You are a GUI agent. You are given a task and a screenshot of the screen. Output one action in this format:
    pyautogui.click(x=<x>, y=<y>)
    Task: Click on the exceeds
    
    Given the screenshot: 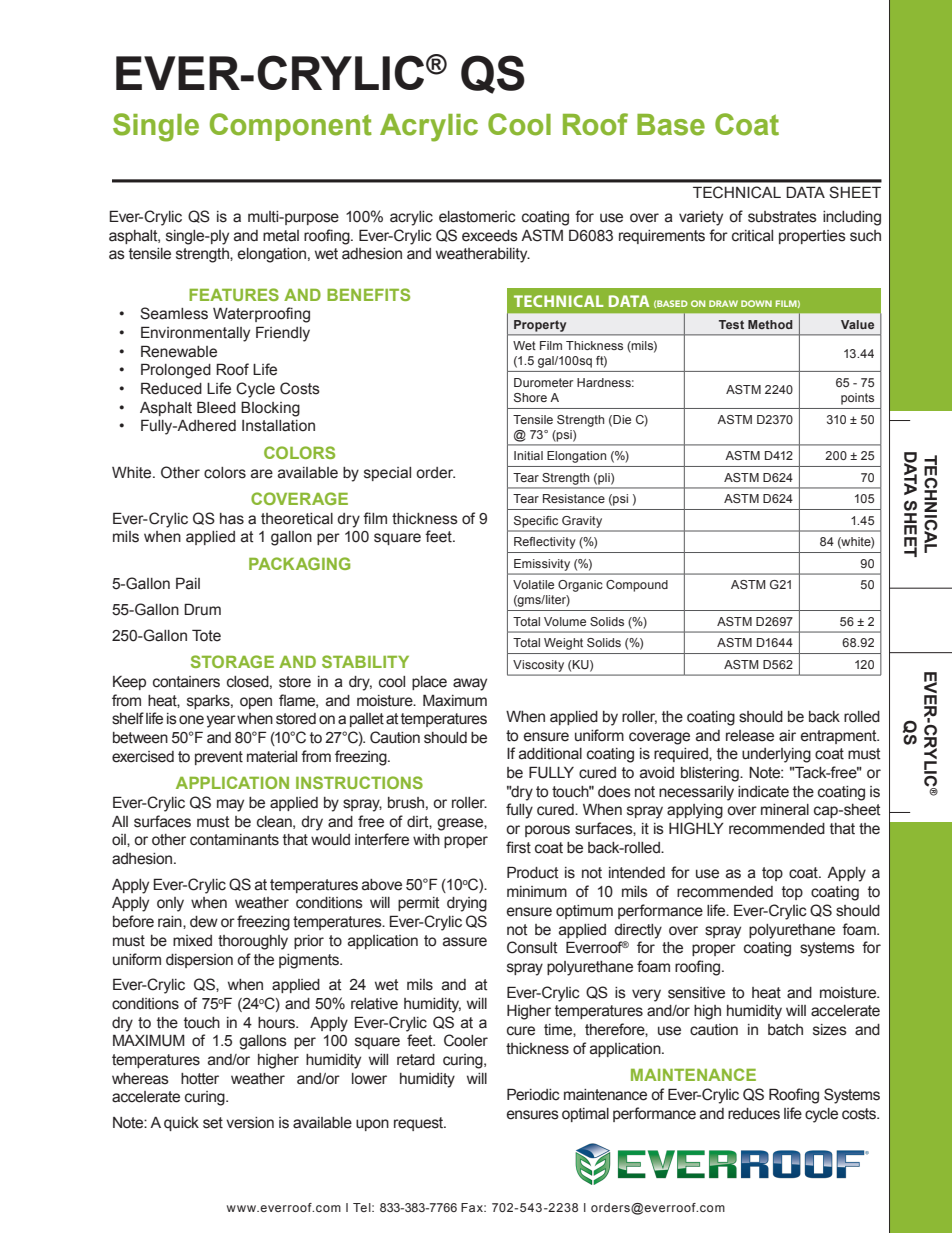 What is the action you would take?
    pyautogui.click(x=490, y=236)
